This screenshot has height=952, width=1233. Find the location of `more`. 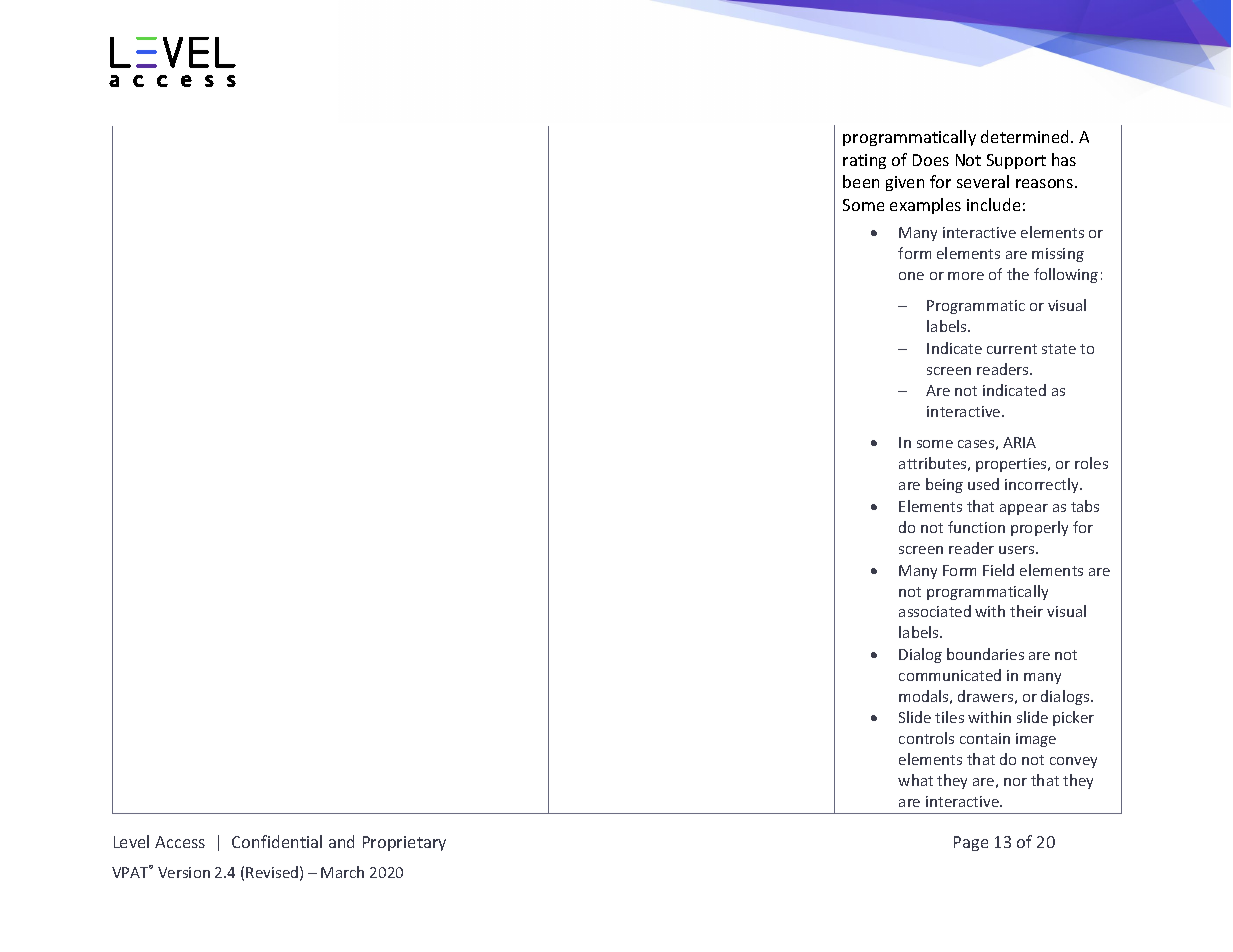

more is located at coordinates (966, 276).
